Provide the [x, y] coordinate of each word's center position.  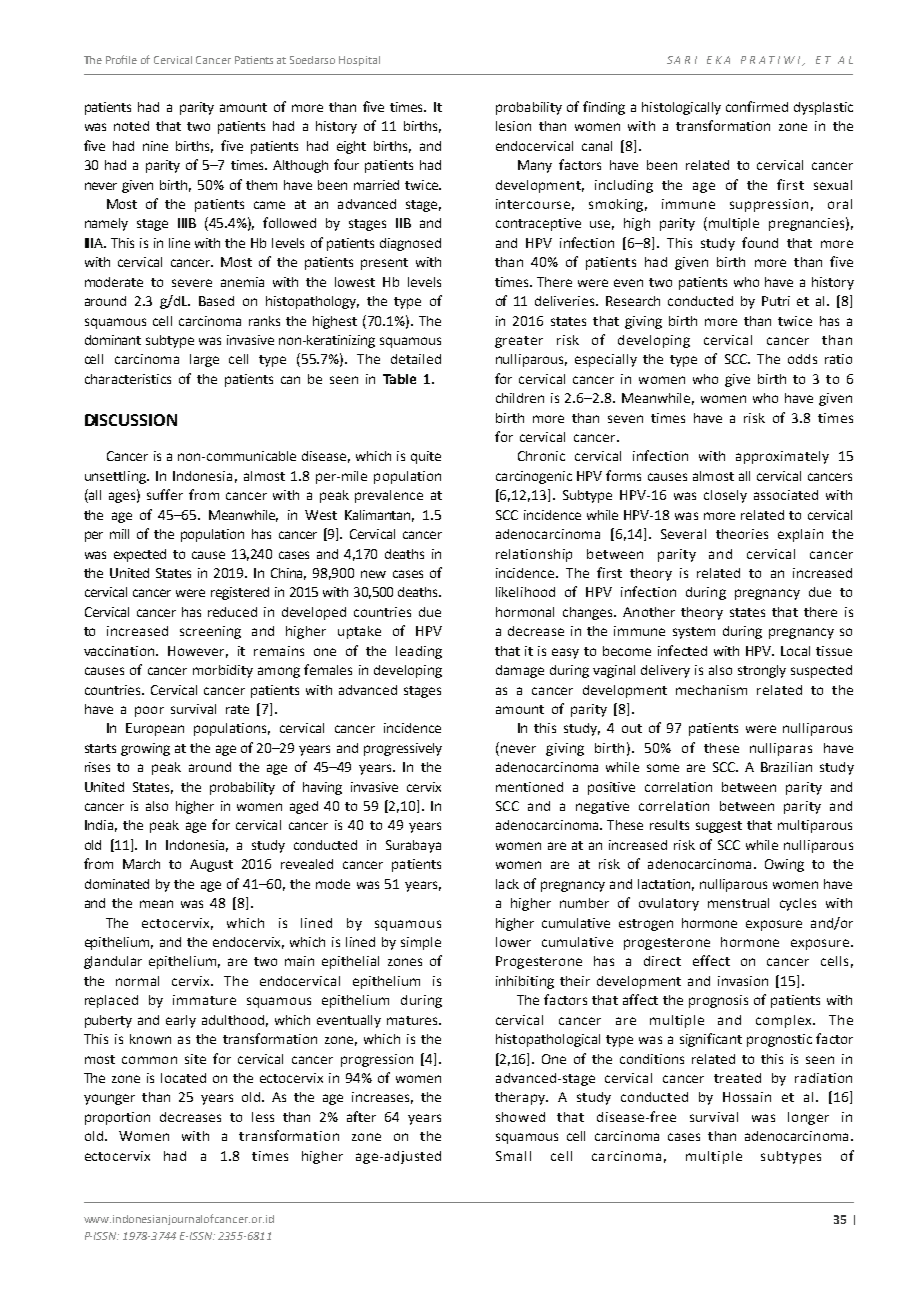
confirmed [757, 106]
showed [520, 1117]
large [204, 360]
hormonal [525, 612]
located [183, 1078]
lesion [513, 126]
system [694, 633]
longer [808, 1118]
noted [131, 126]
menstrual [738, 903]
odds [802, 359]
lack [507, 884]
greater [519, 342]
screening [210, 632]
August [211, 865]
